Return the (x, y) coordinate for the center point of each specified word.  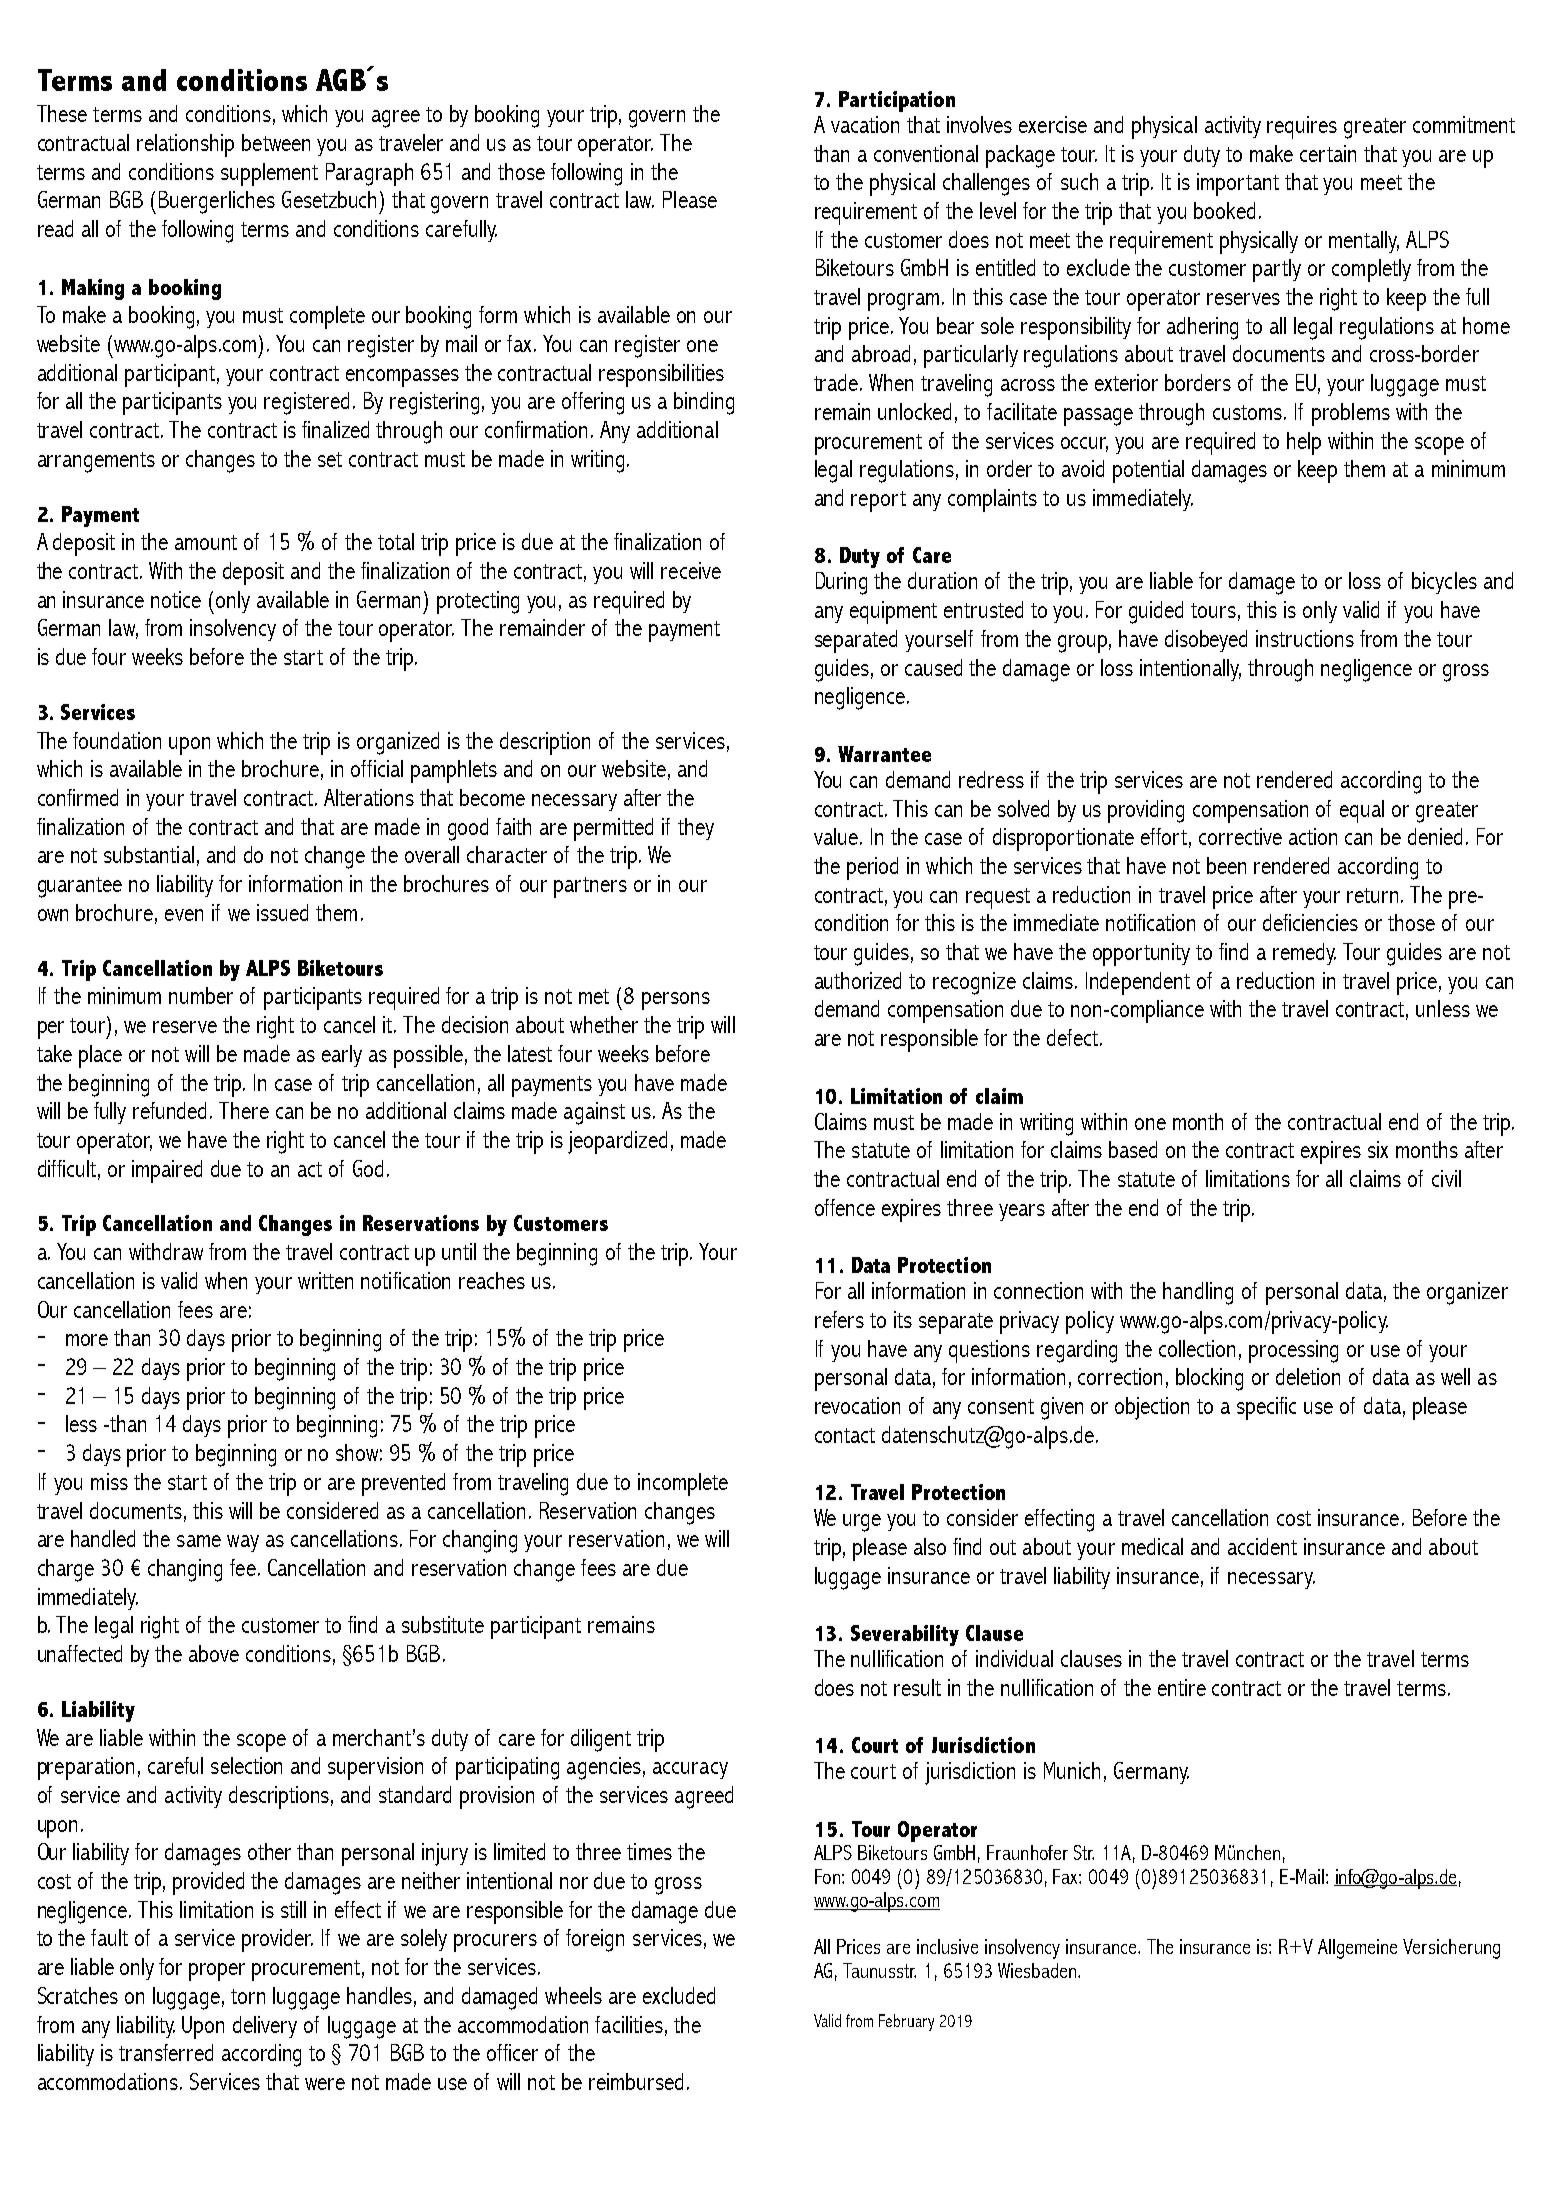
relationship (185, 145)
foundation (117, 740)
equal (1362, 811)
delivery (265, 2027)
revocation (857, 1405)
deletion (1308, 1376)
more (87, 1340)
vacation (865, 124)
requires (1302, 127)
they (696, 829)
